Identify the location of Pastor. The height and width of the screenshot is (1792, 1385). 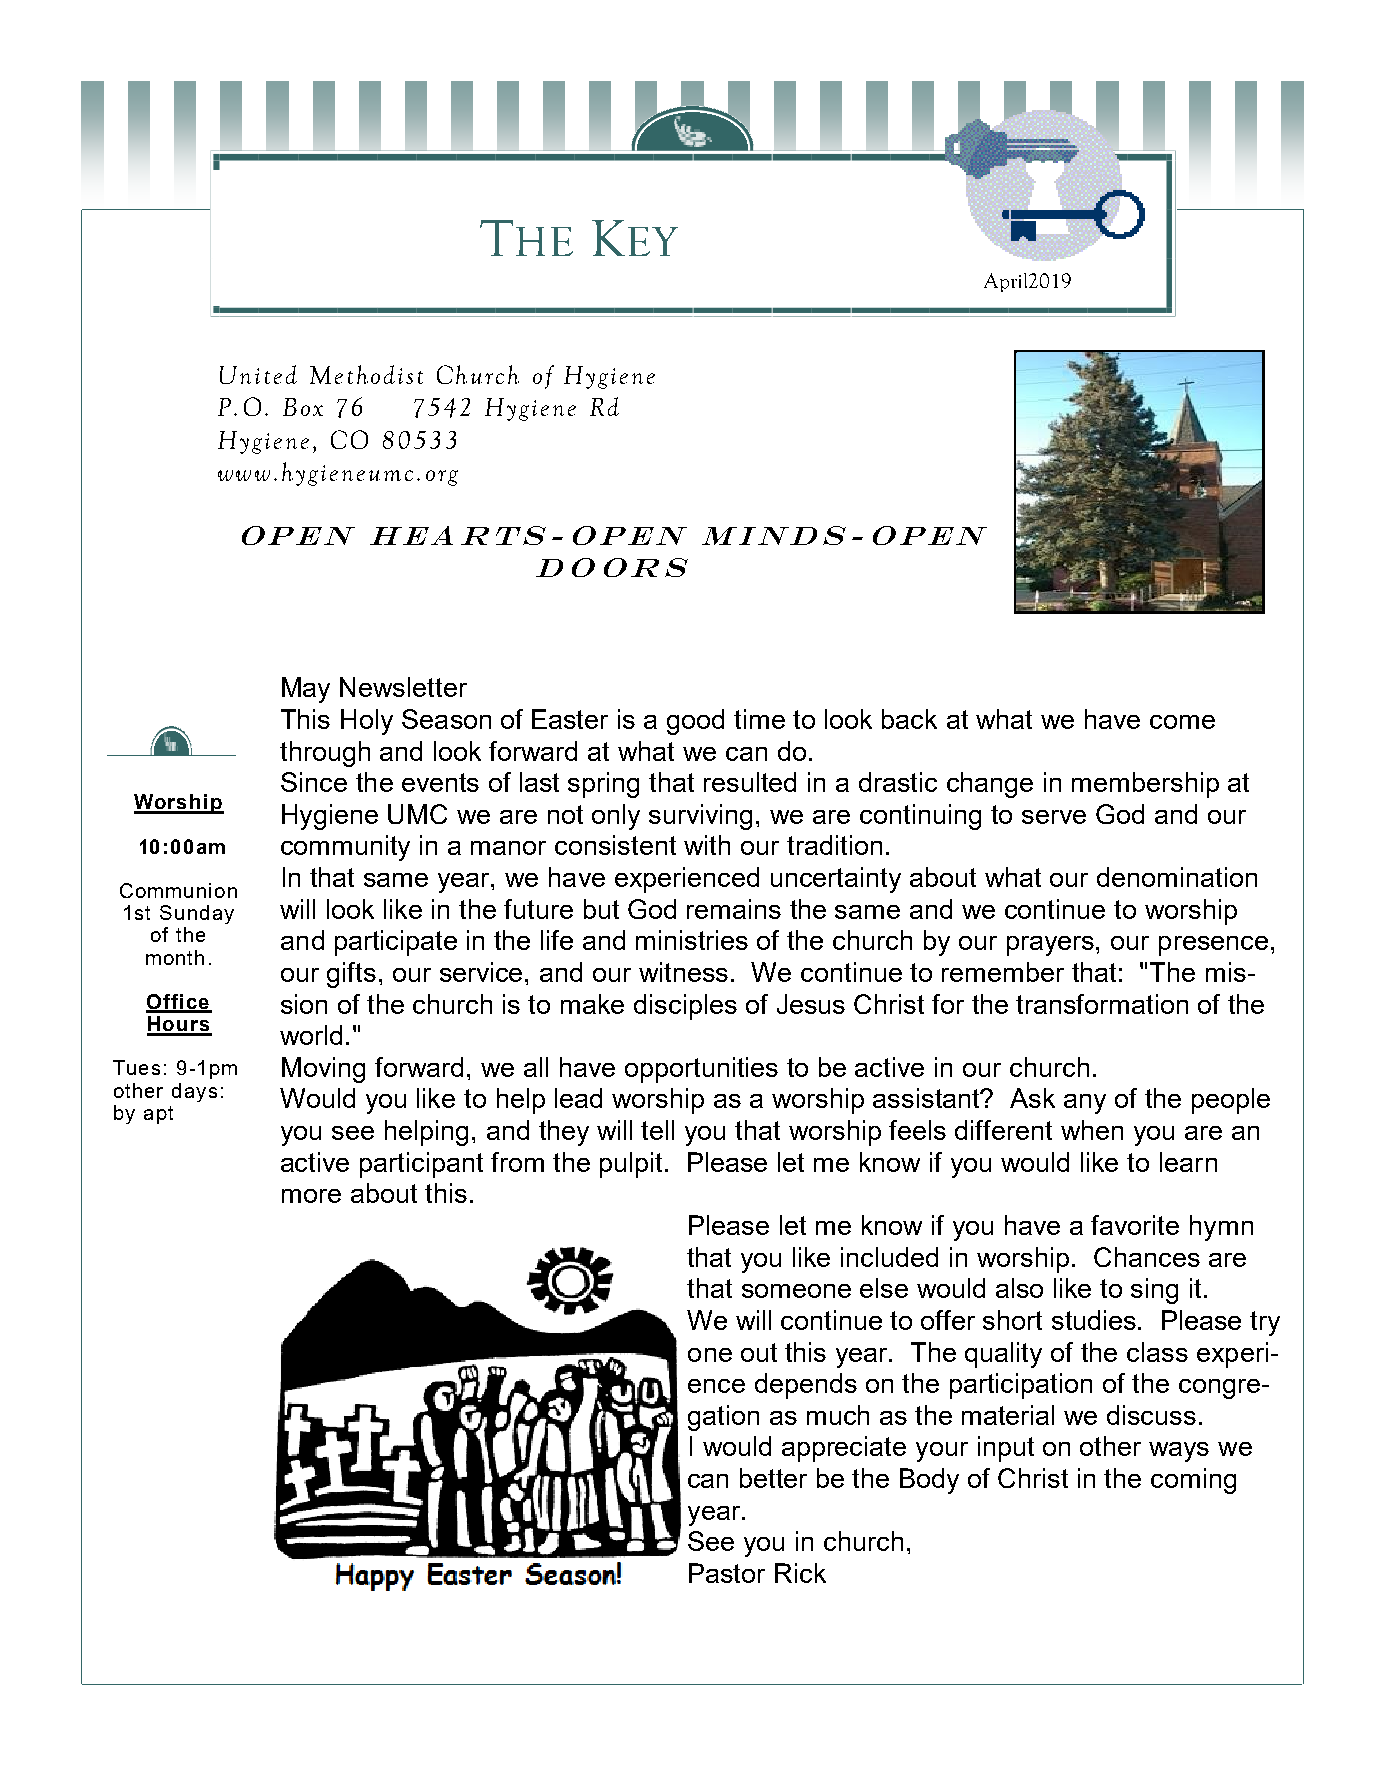
(727, 1573).
